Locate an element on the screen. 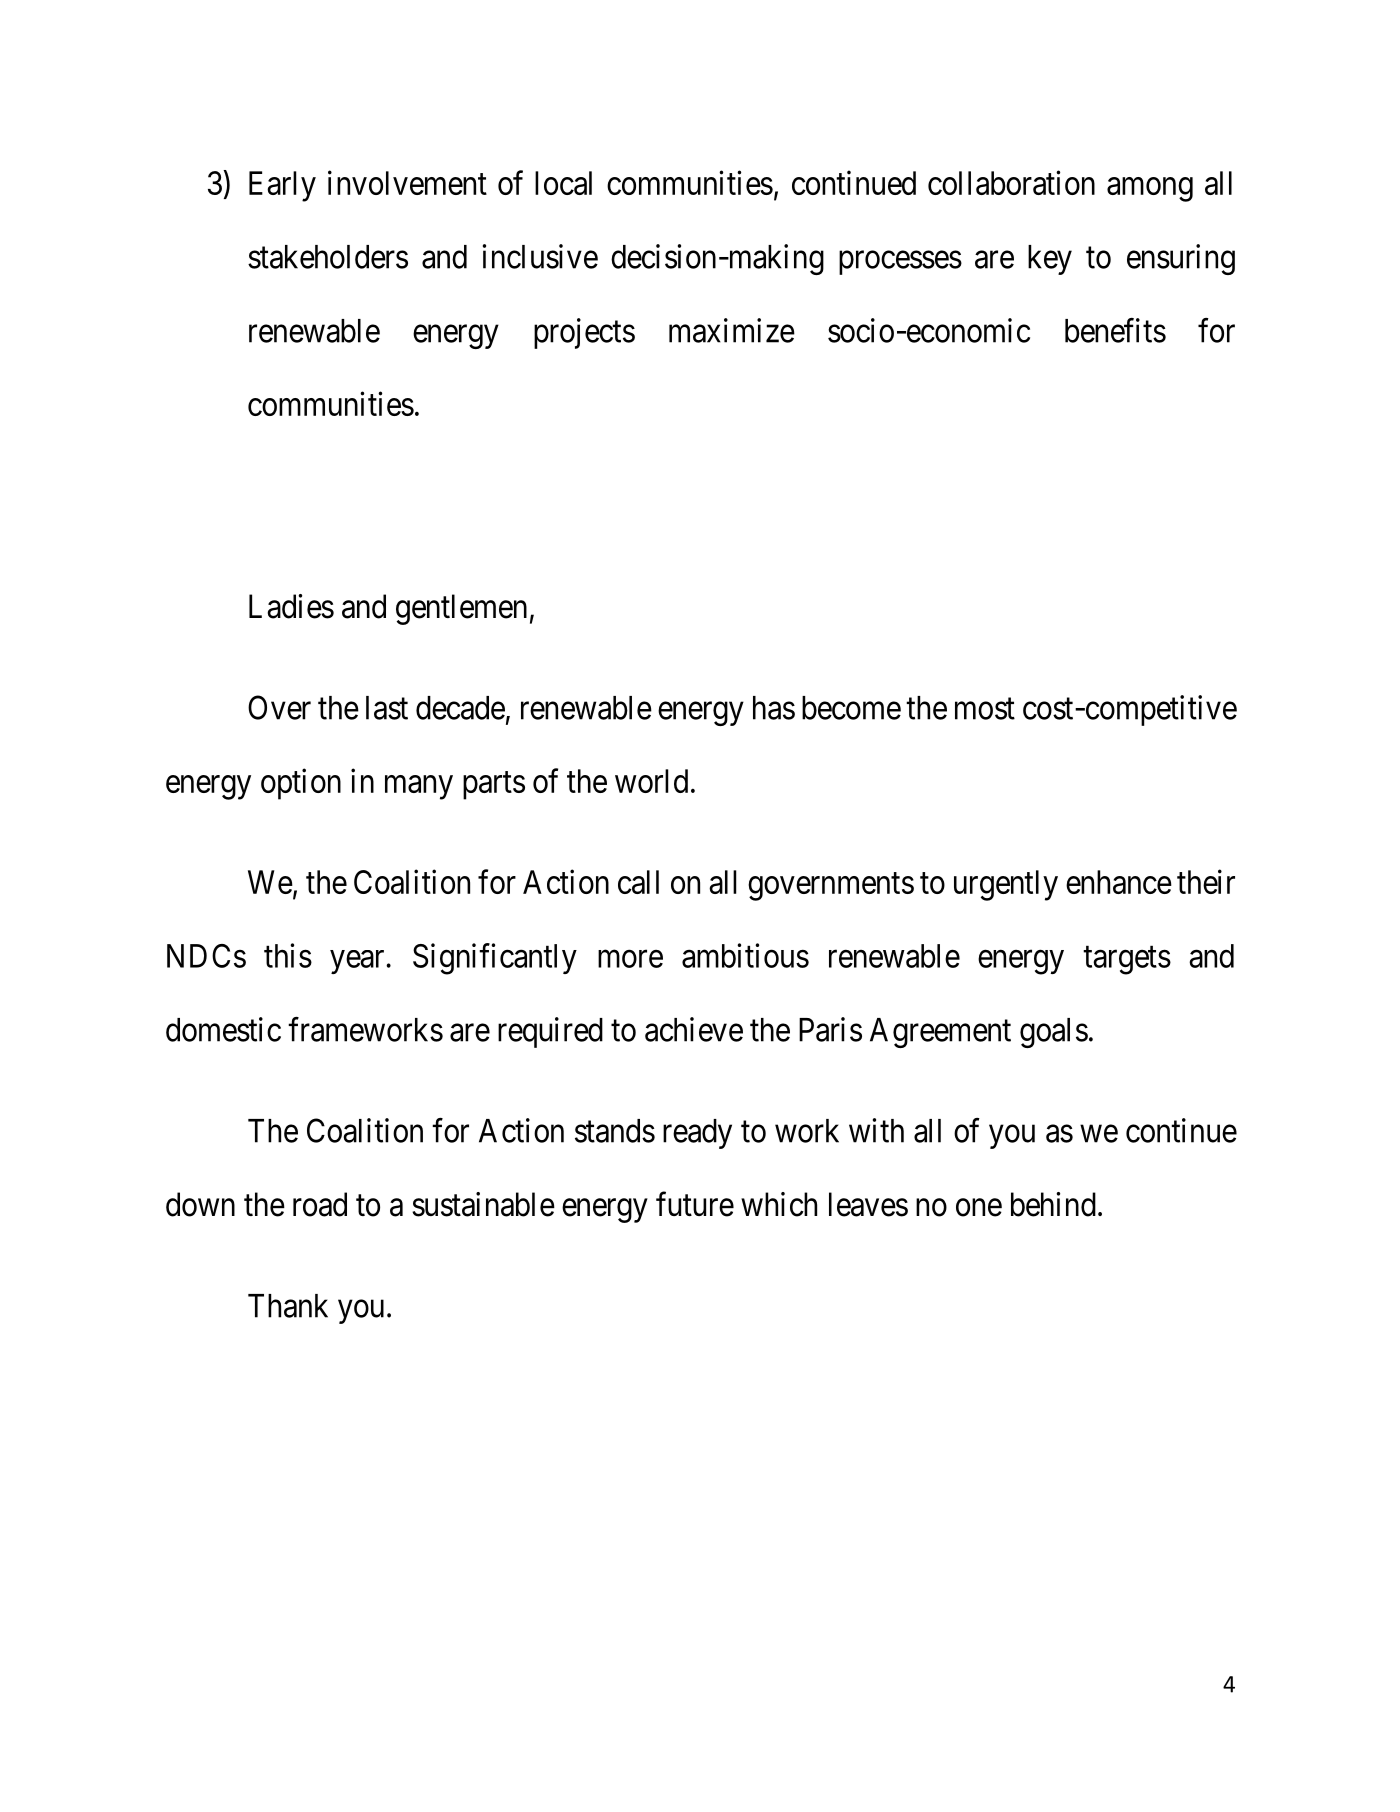 The width and height of the screenshot is (1400, 1812). Early is located at coordinates (282, 186).
